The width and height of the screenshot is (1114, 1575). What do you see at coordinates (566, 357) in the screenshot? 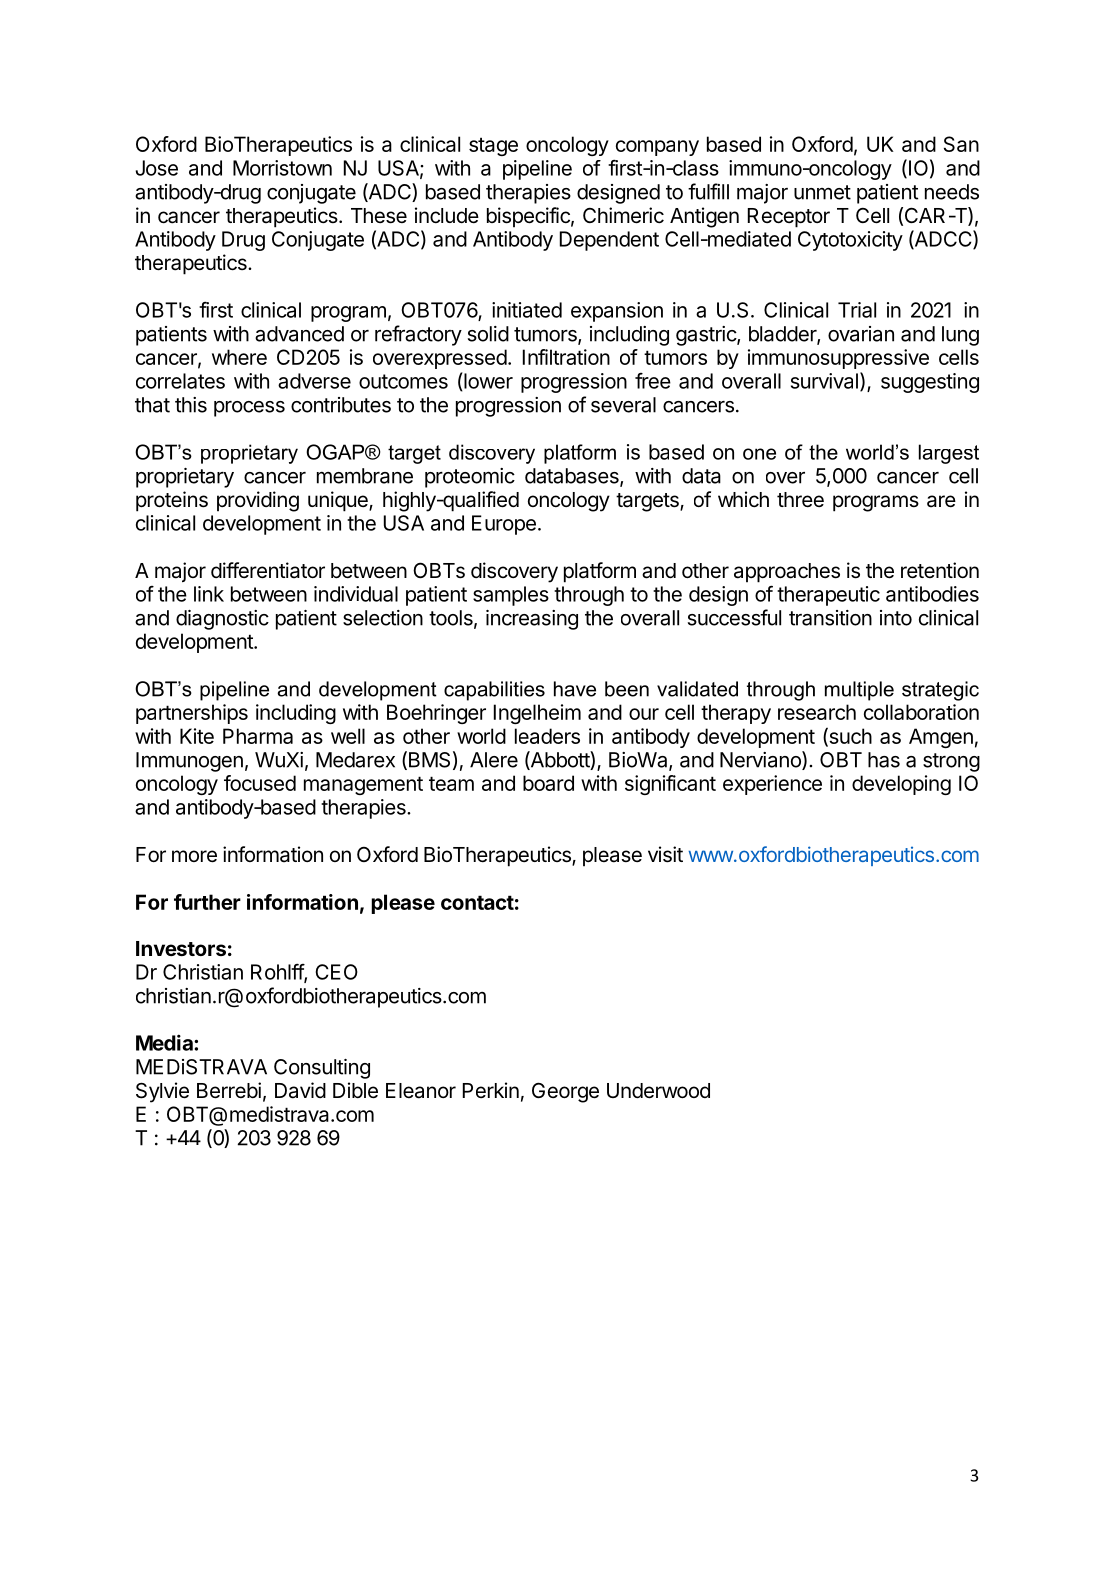
I see `Infiltration` at bounding box center [566, 357].
